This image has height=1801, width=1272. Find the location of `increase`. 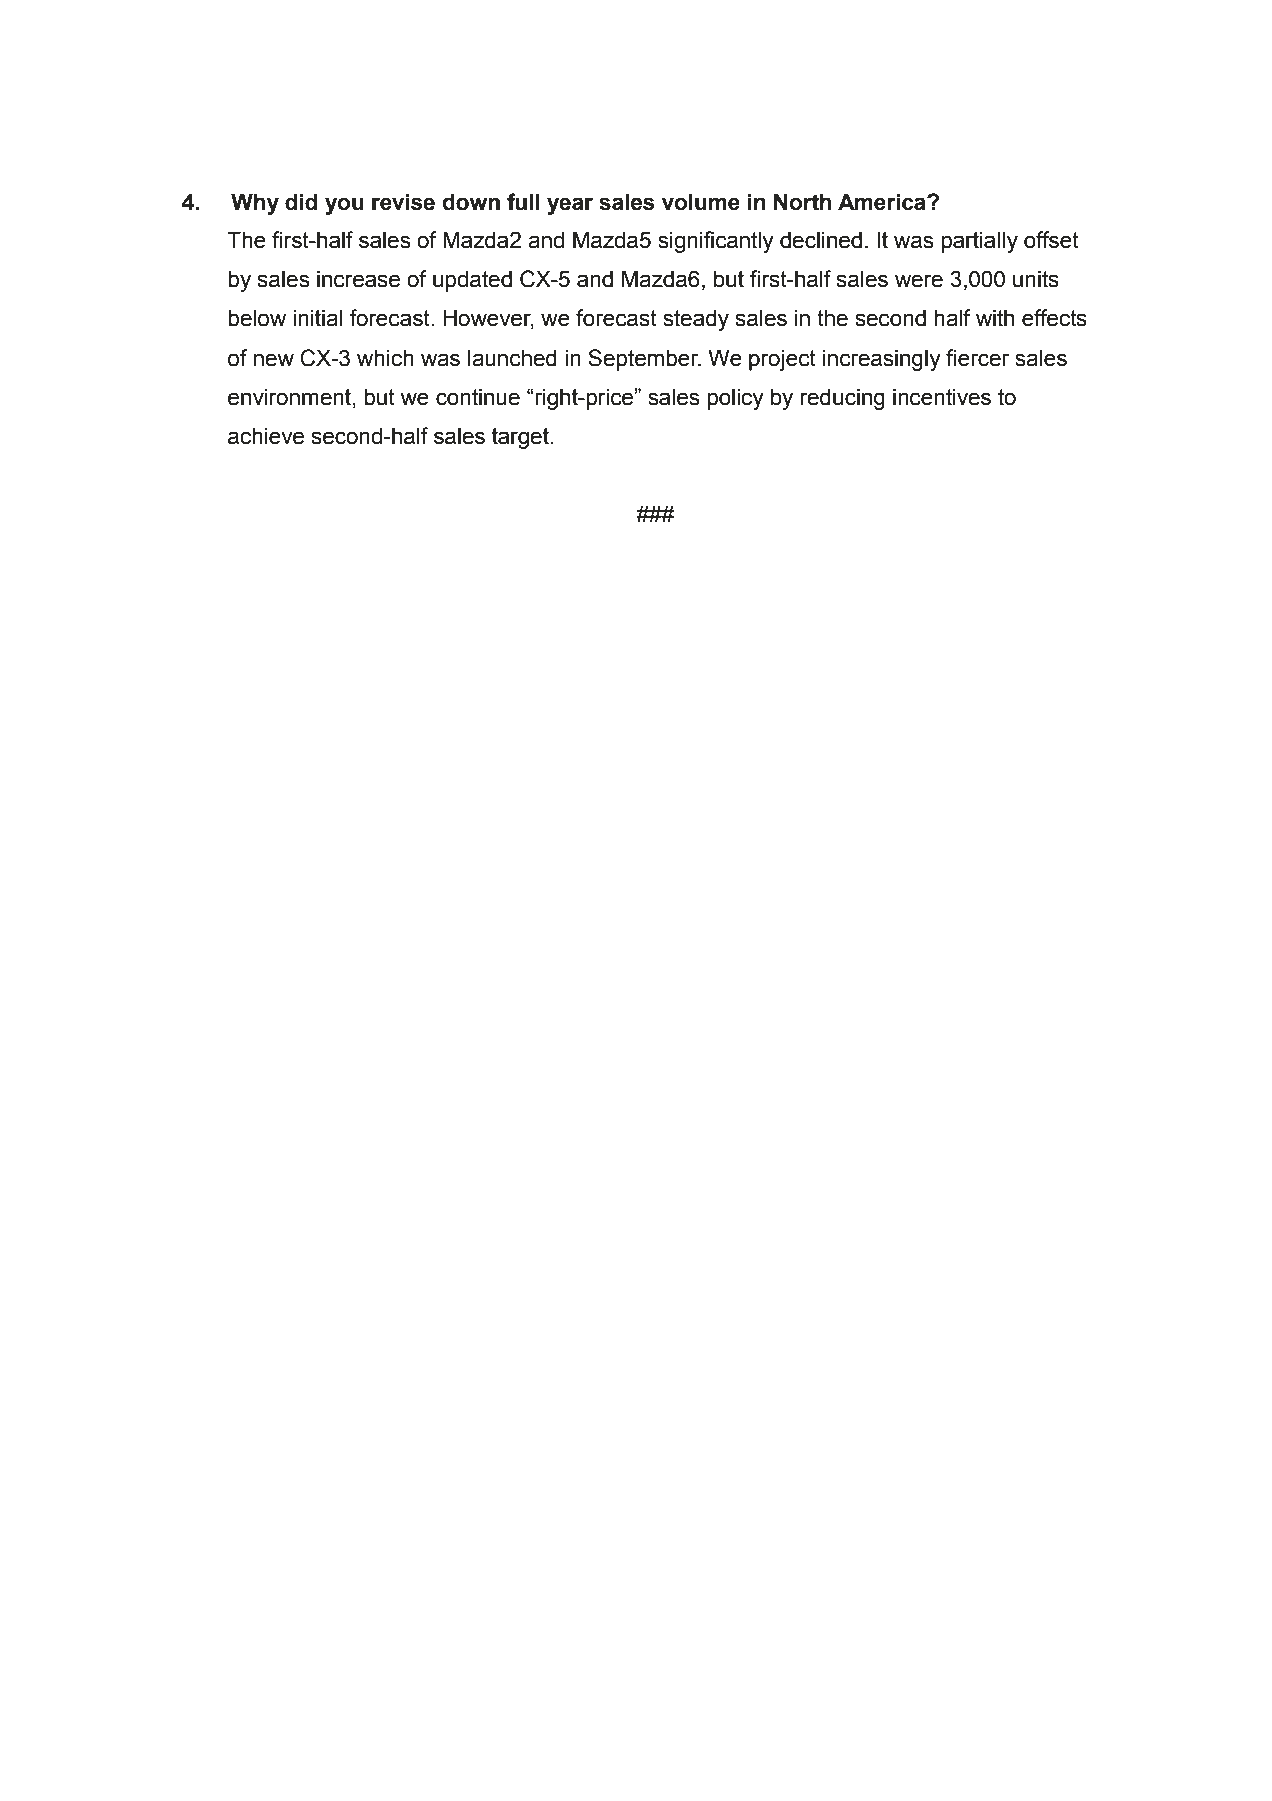

increase is located at coordinates (358, 279).
